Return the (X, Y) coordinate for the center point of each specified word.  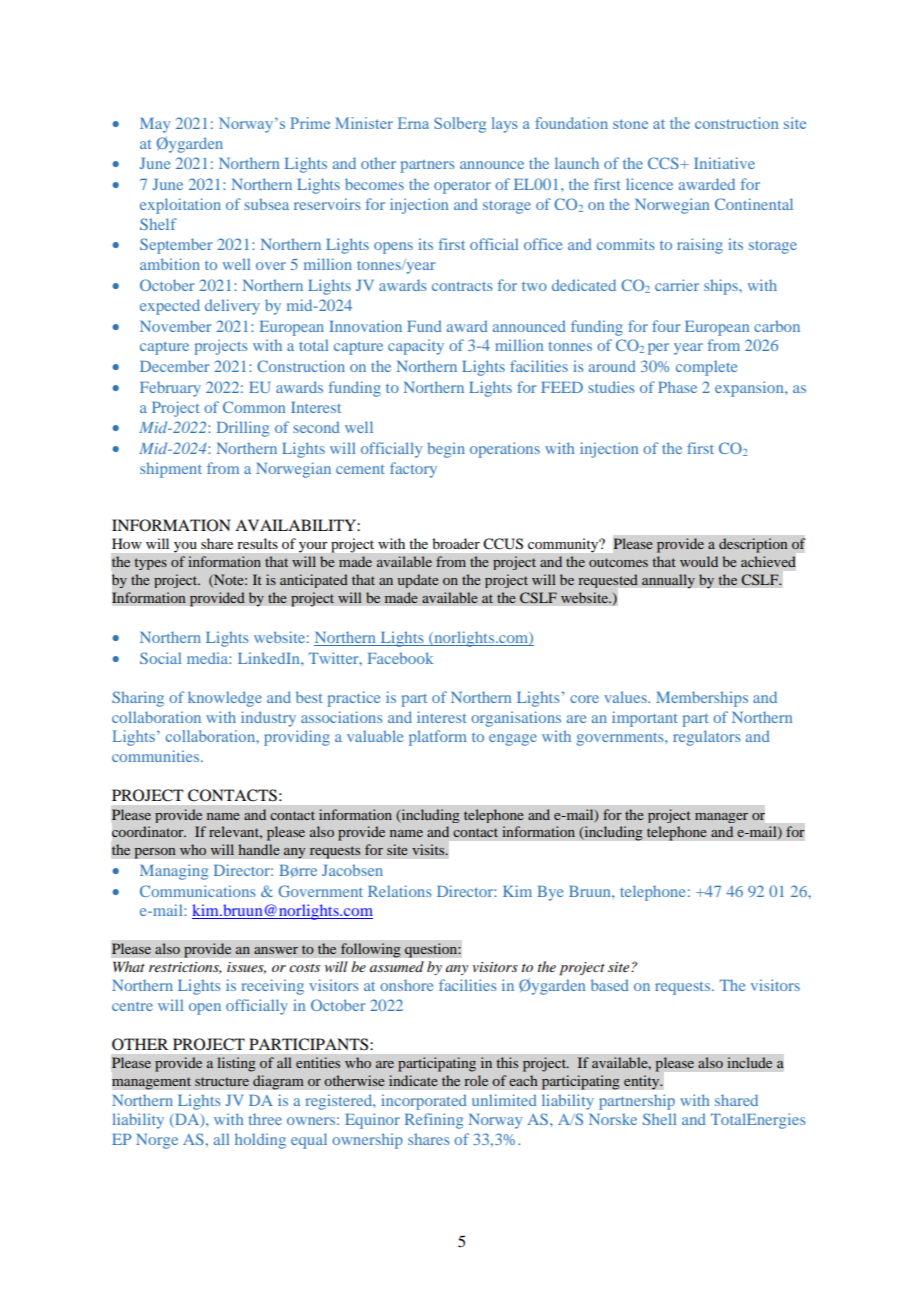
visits (429, 849)
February (170, 389)
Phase (677, 387)
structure (222, 1081)
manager (721, 818)
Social (160, 658)
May (155, 125)
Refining (434, 1121)
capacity (416, 347)
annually (668, 581)
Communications (197, 891)
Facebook (400, 658)
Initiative (724, 163)
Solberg (460, 125)
